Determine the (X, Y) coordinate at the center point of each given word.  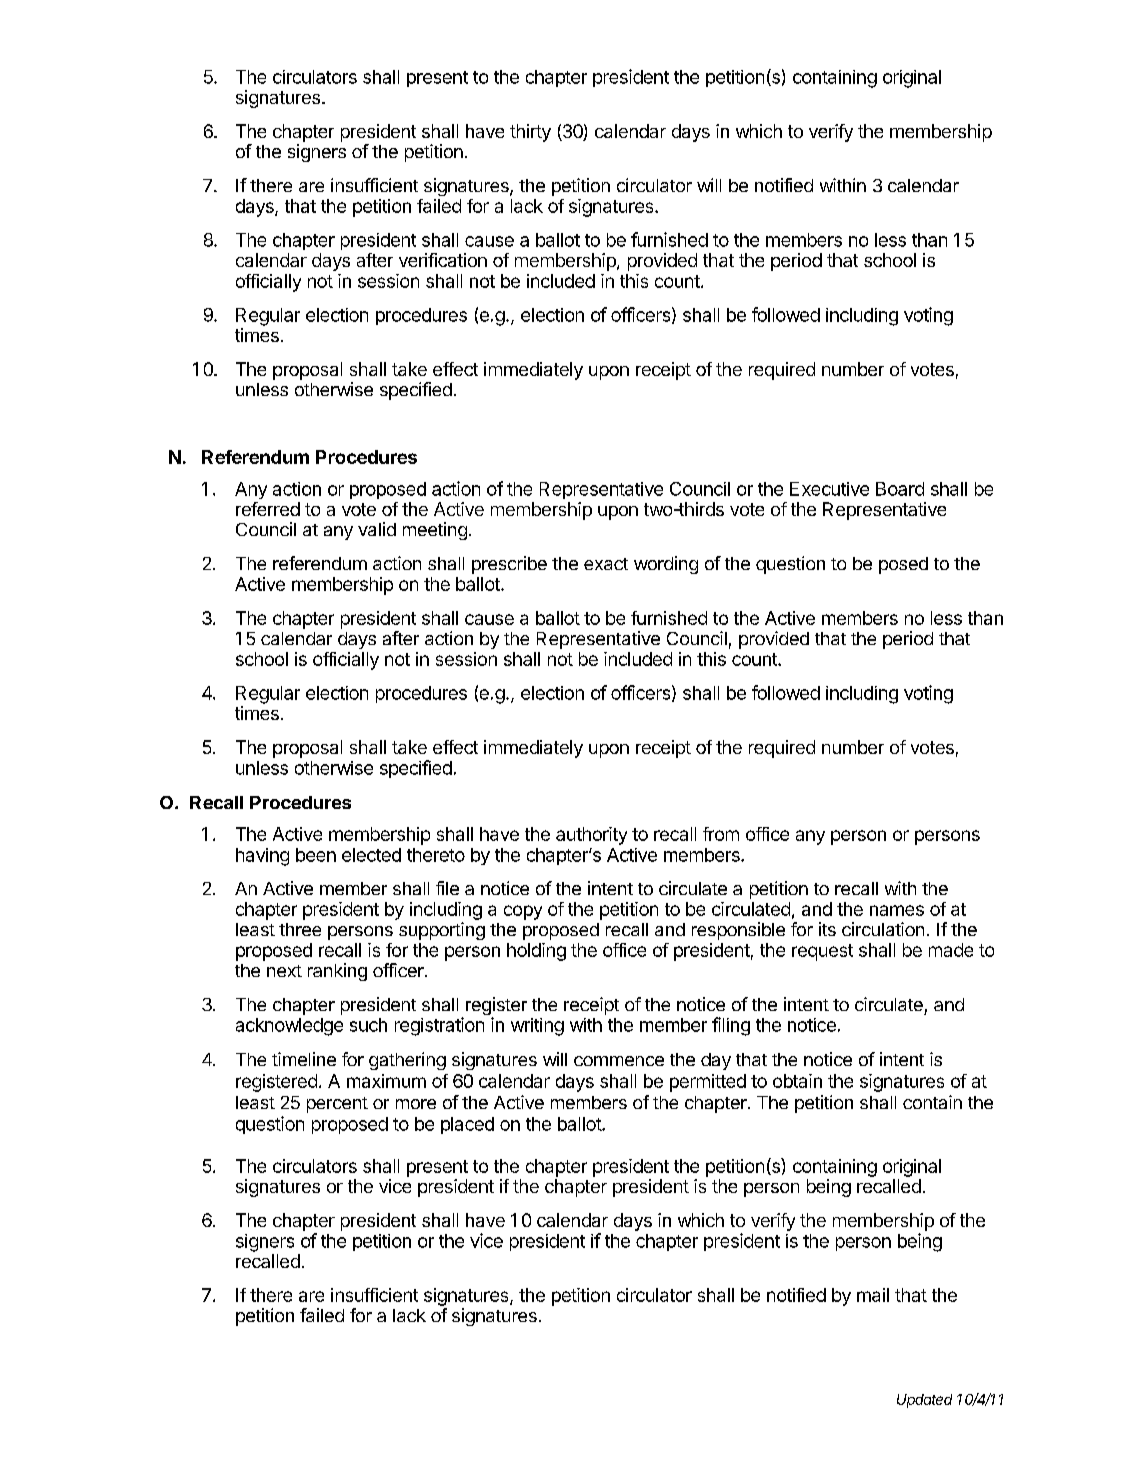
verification (443, 260)
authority (591, 836)
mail (873, 1295)
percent (337, 1105)
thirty (530, 133)
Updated (924, 1401)
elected (371, 855)
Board (900, 489)
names (897, 910)
